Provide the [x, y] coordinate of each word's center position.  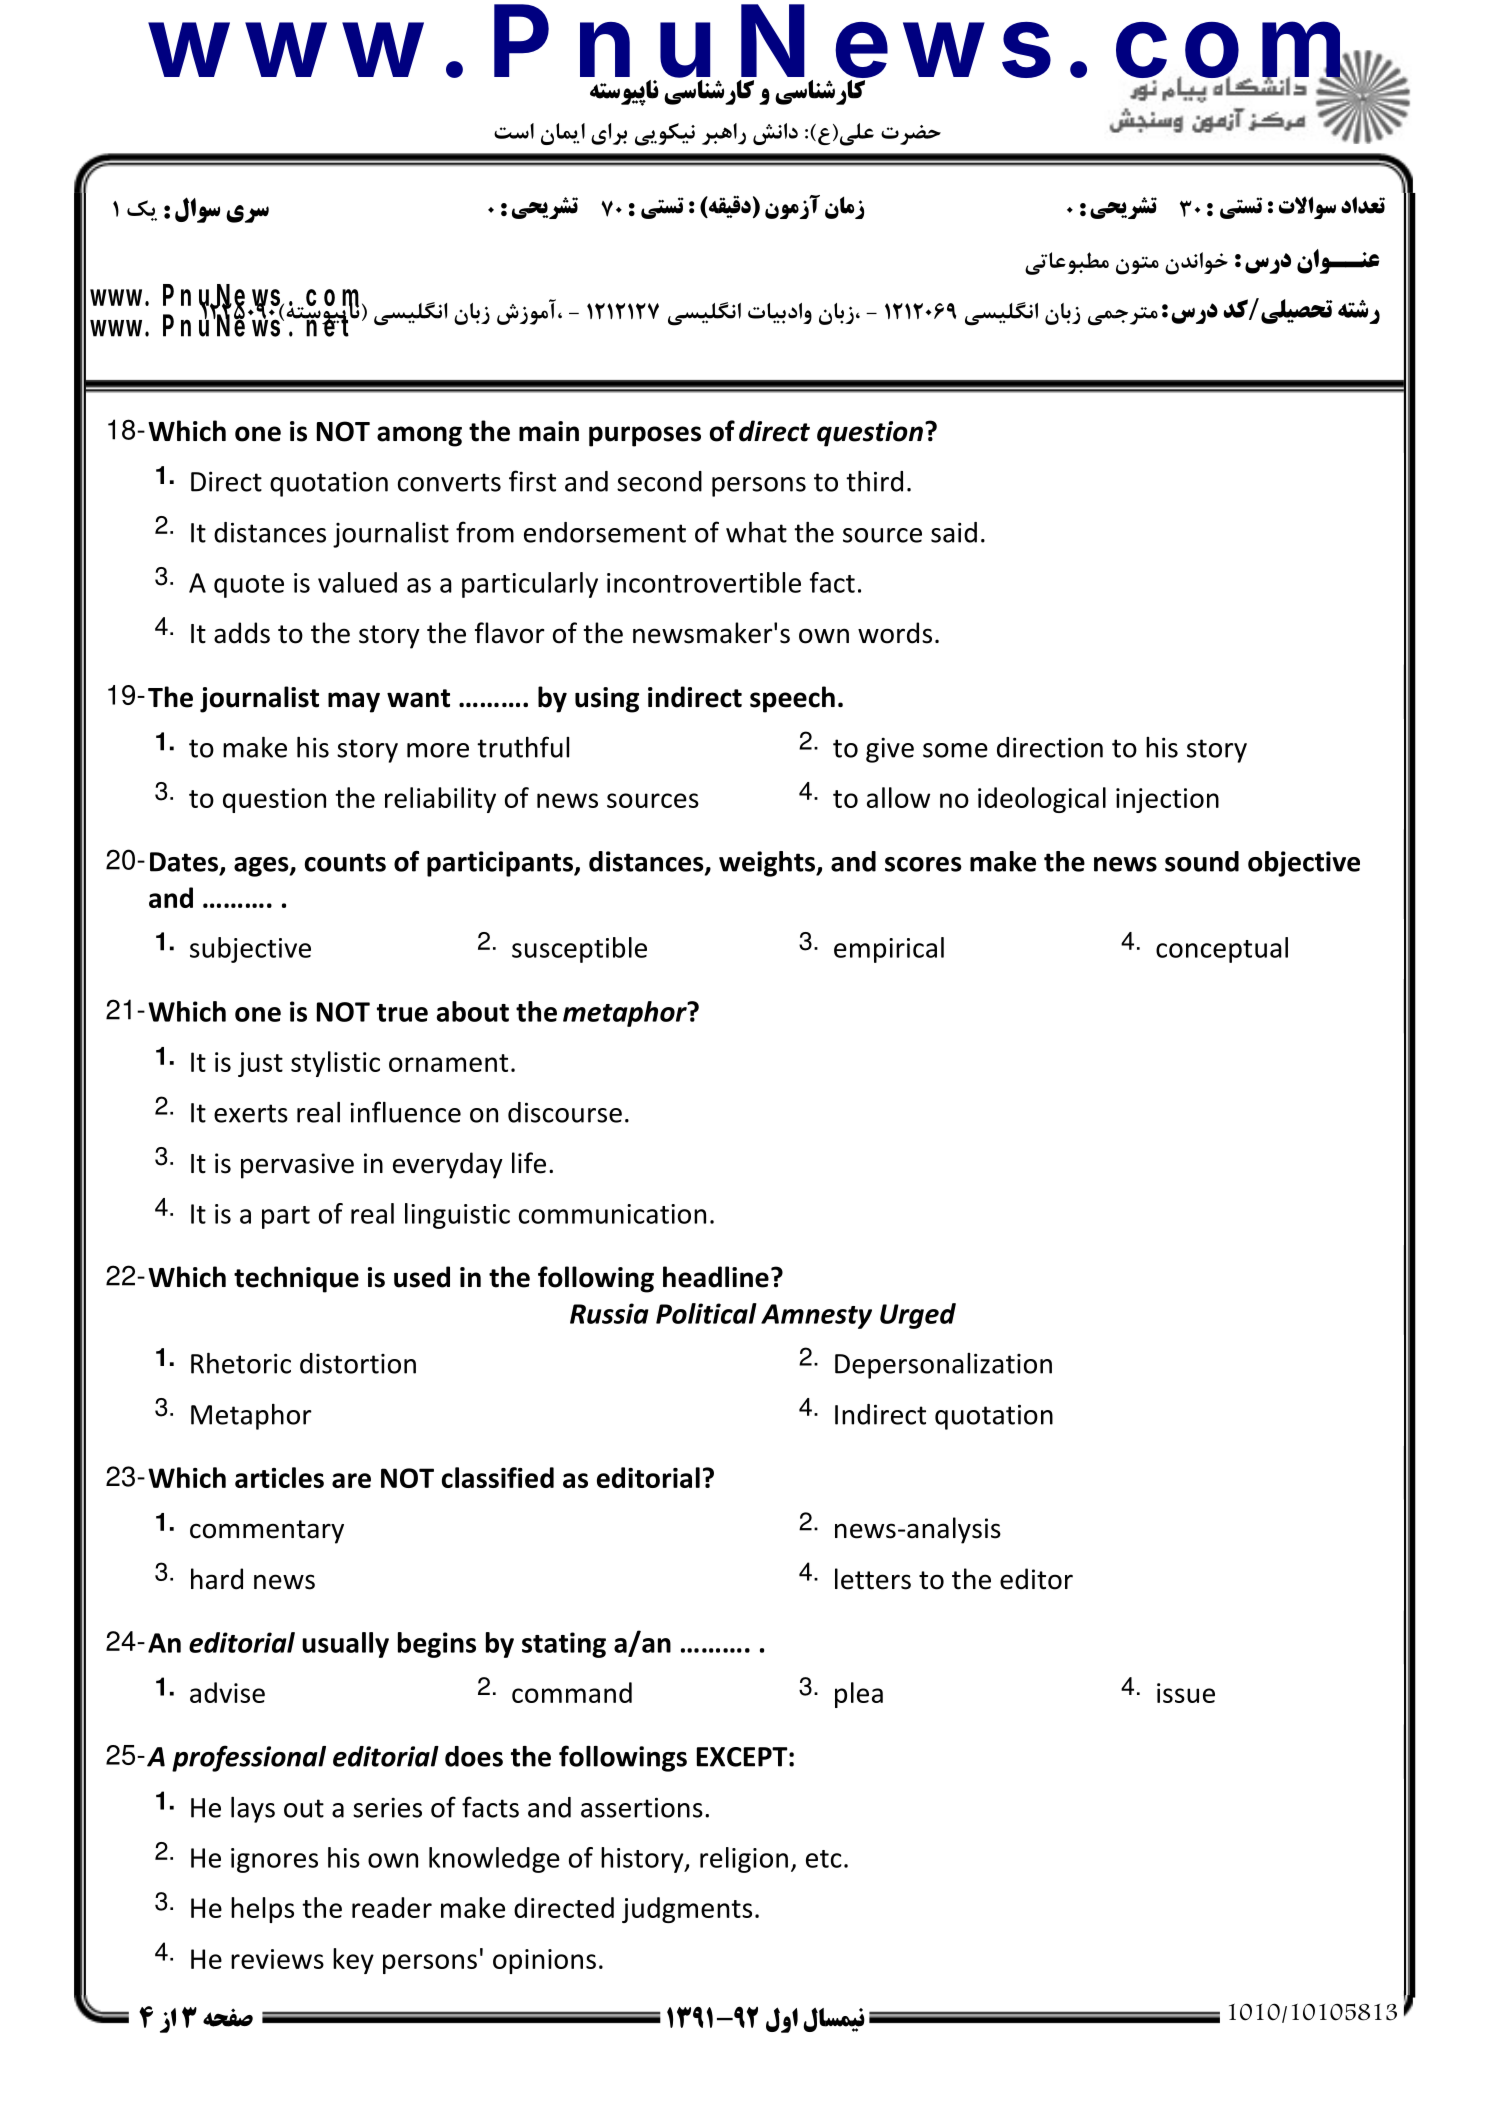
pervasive [297, 1166]
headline [716, 1277]
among [419, 436]
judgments [687, 1910]
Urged [918, 1316]
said [954, 532]
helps [262, 1910]
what [756, 532]
